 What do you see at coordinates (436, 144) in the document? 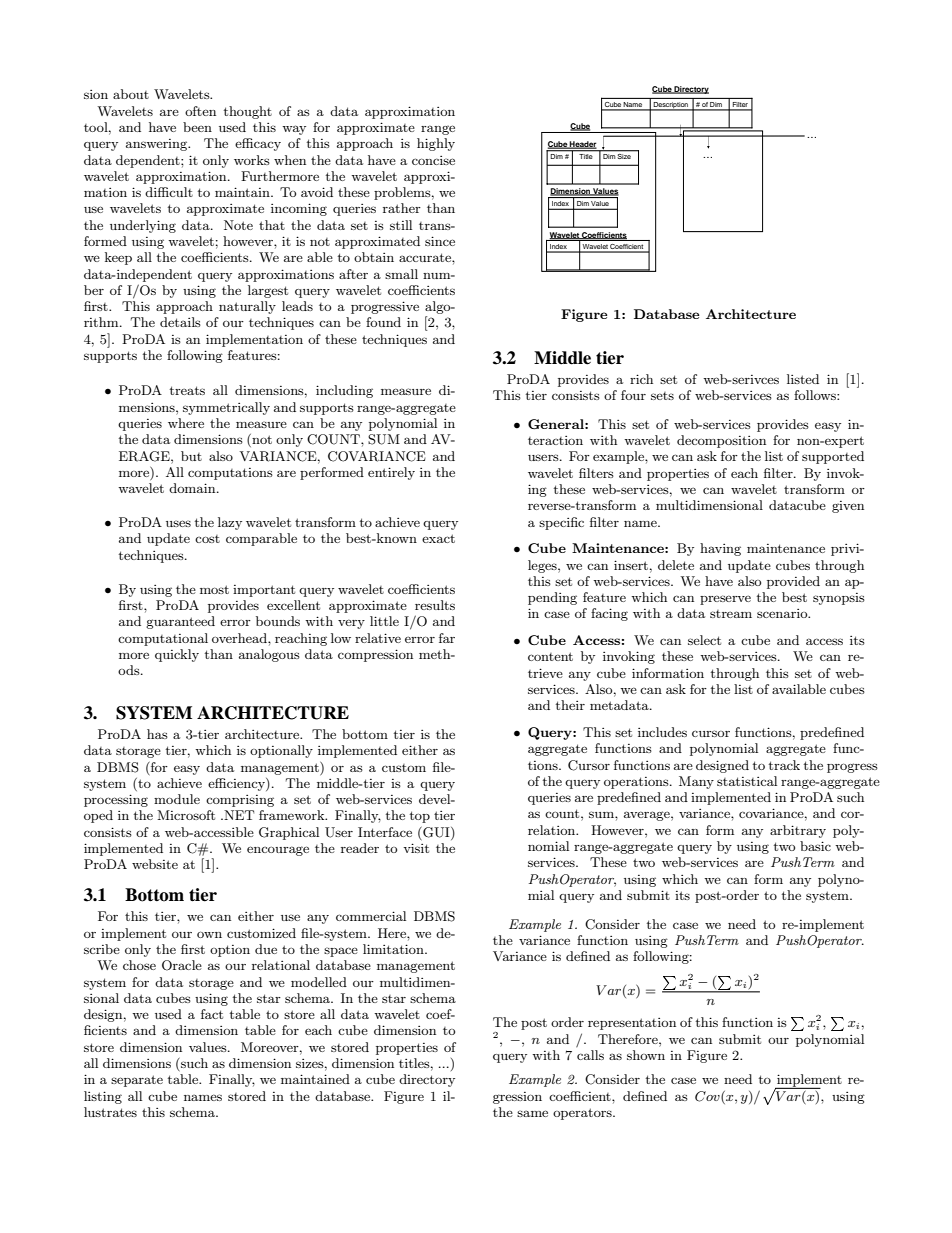
I see `highly` at bounding box center [436, 144].
